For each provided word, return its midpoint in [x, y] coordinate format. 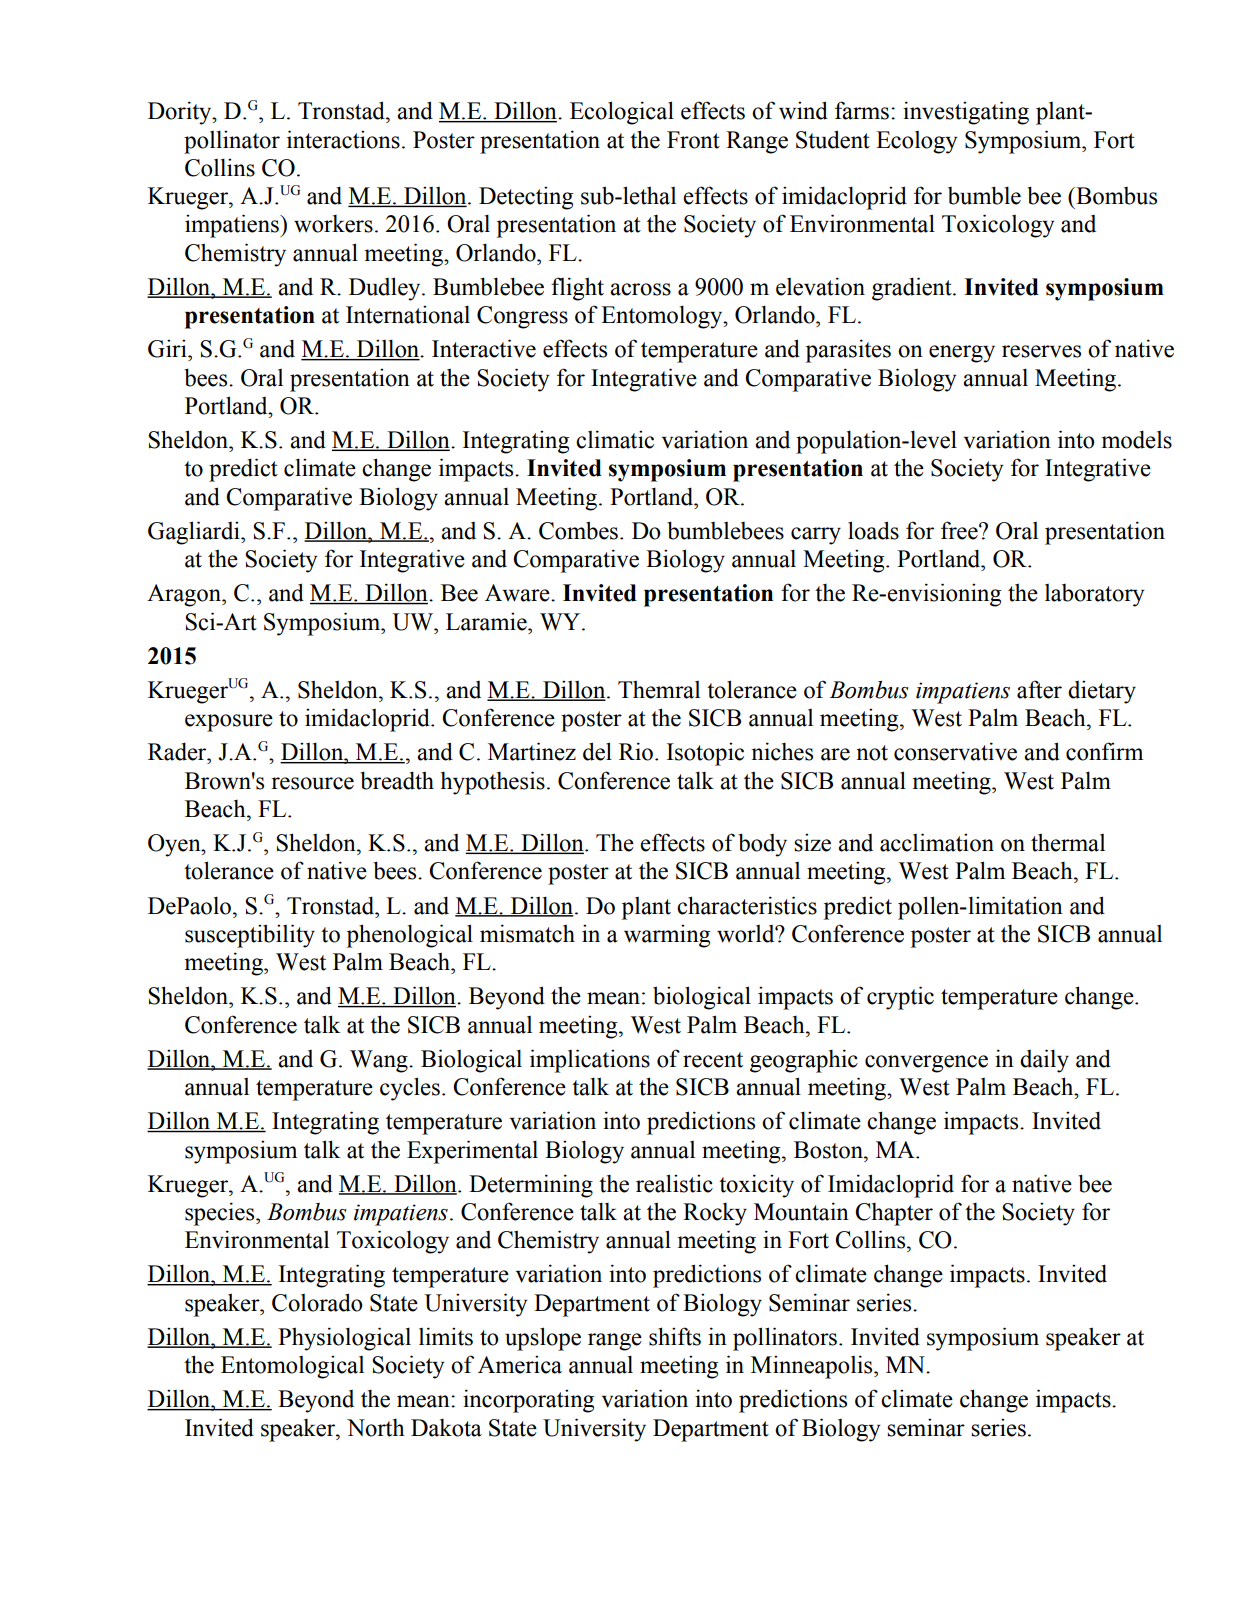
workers [333, 224]
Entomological [292, 1367]
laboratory [1094, 595]
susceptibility [250, 936]
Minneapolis [813, 1367]
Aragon [185, 595]
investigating [966, 113]
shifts [675, 1336]
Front [693, 140]
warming [667, 936]
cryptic [900, 998]
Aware [518, 593]
